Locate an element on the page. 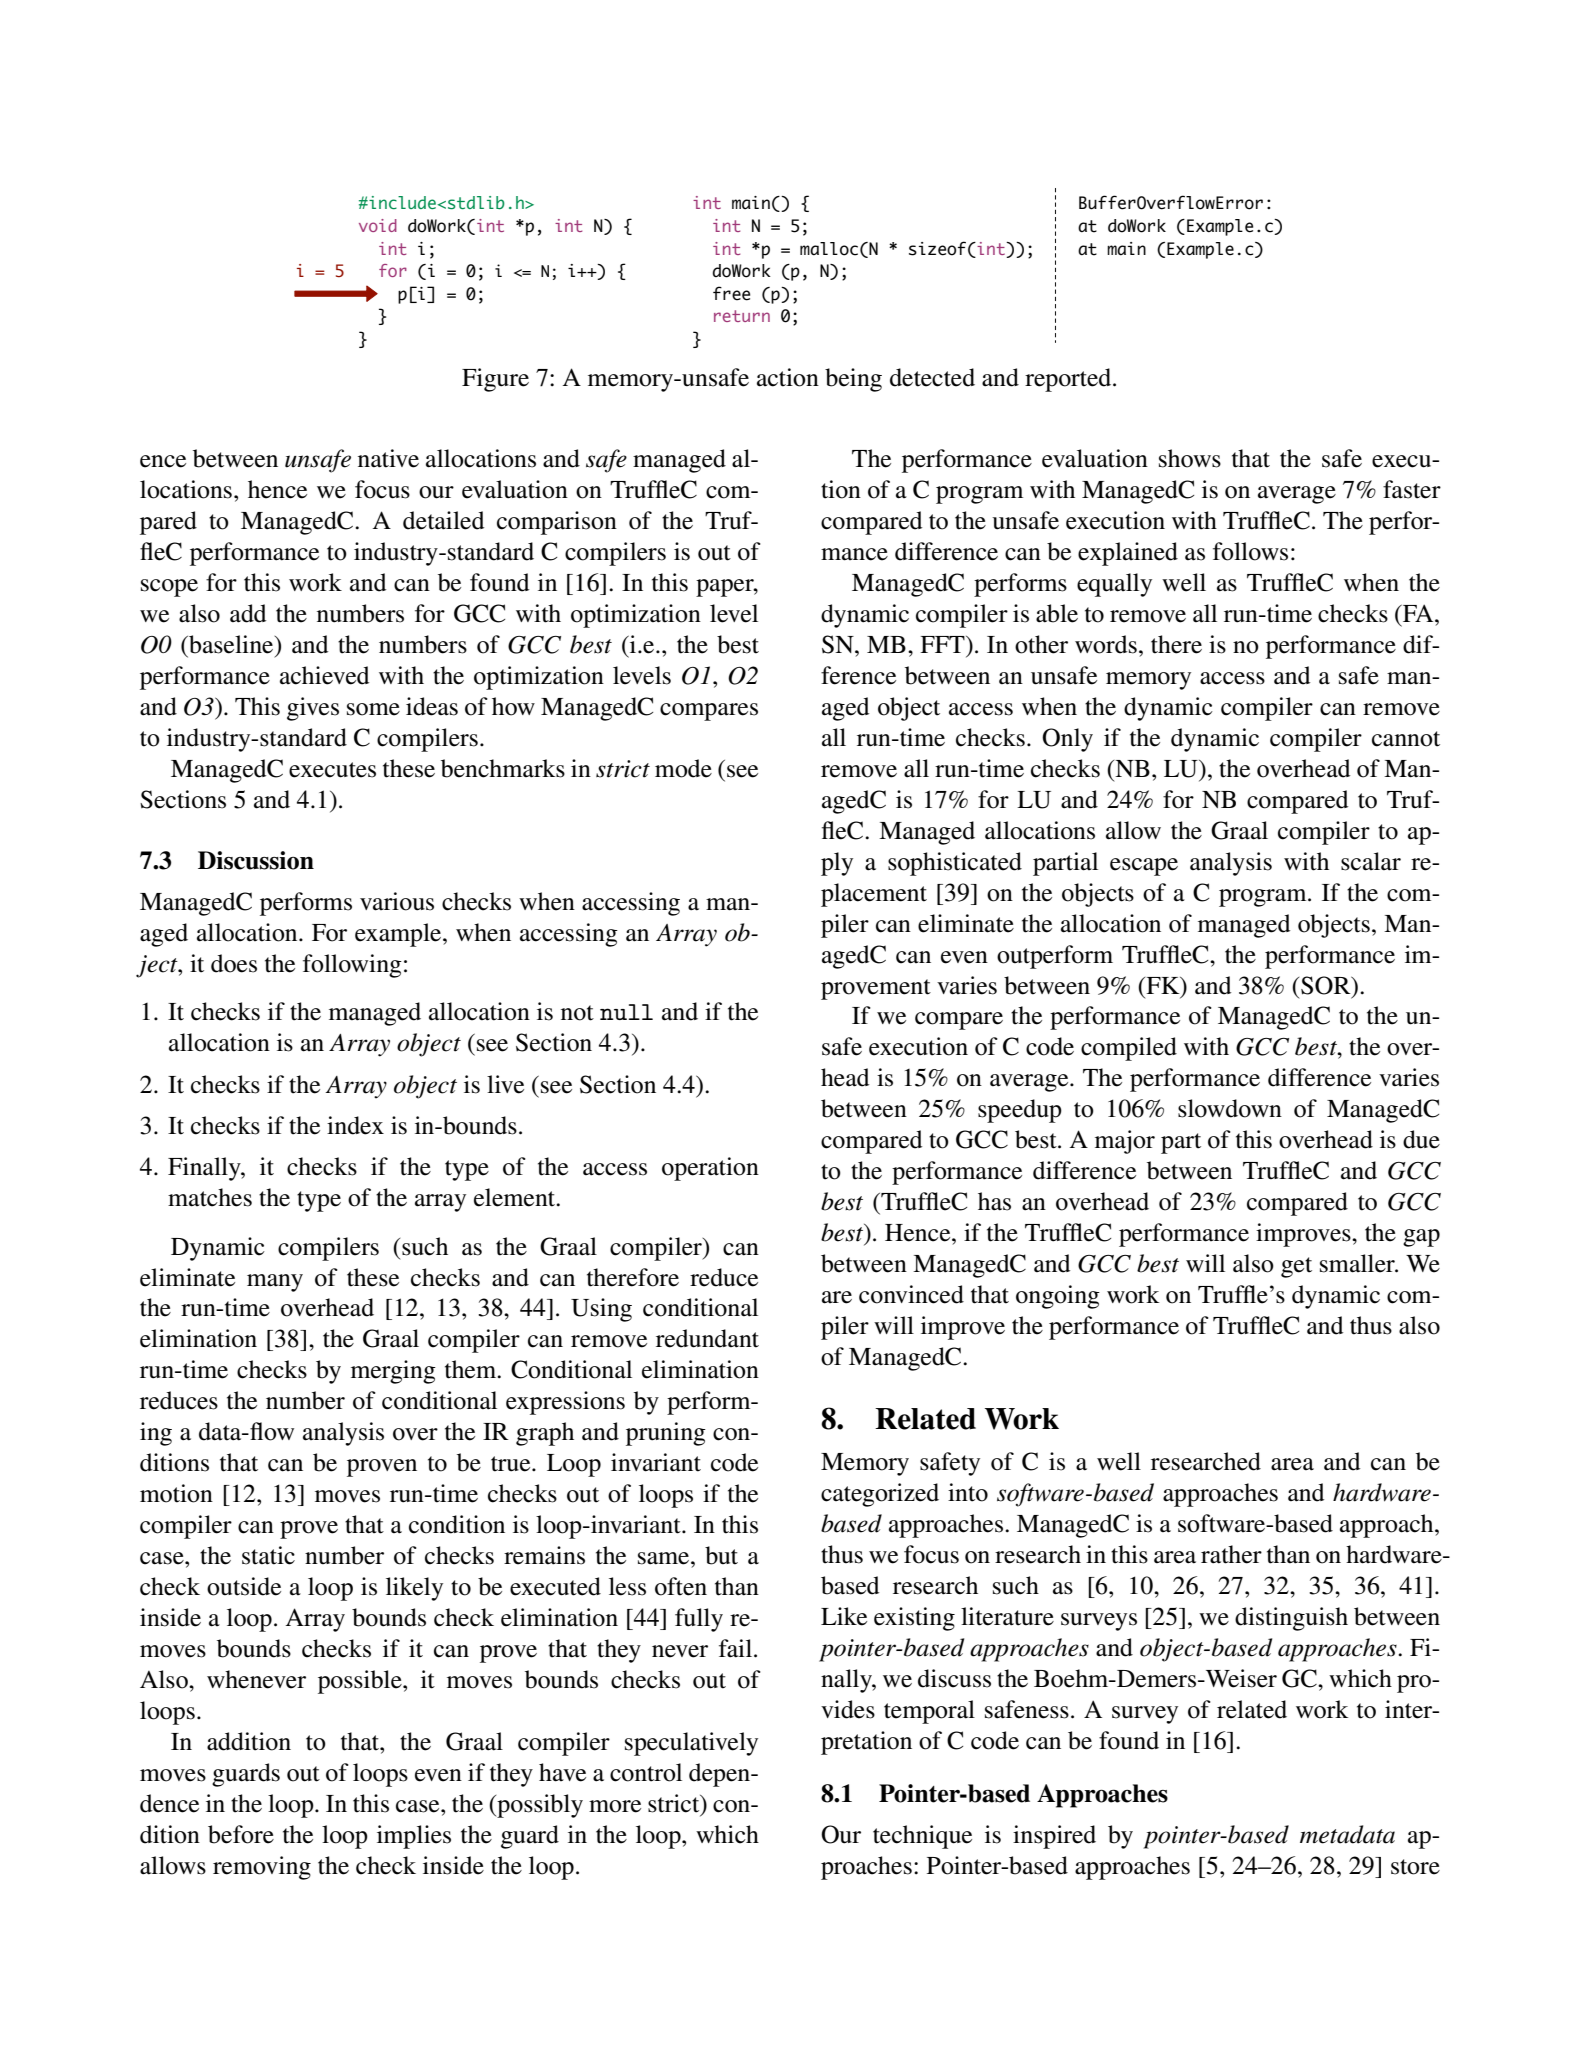 The width and height of the page is (1585, 2051). reported is located at coordinates (1069, 380).
